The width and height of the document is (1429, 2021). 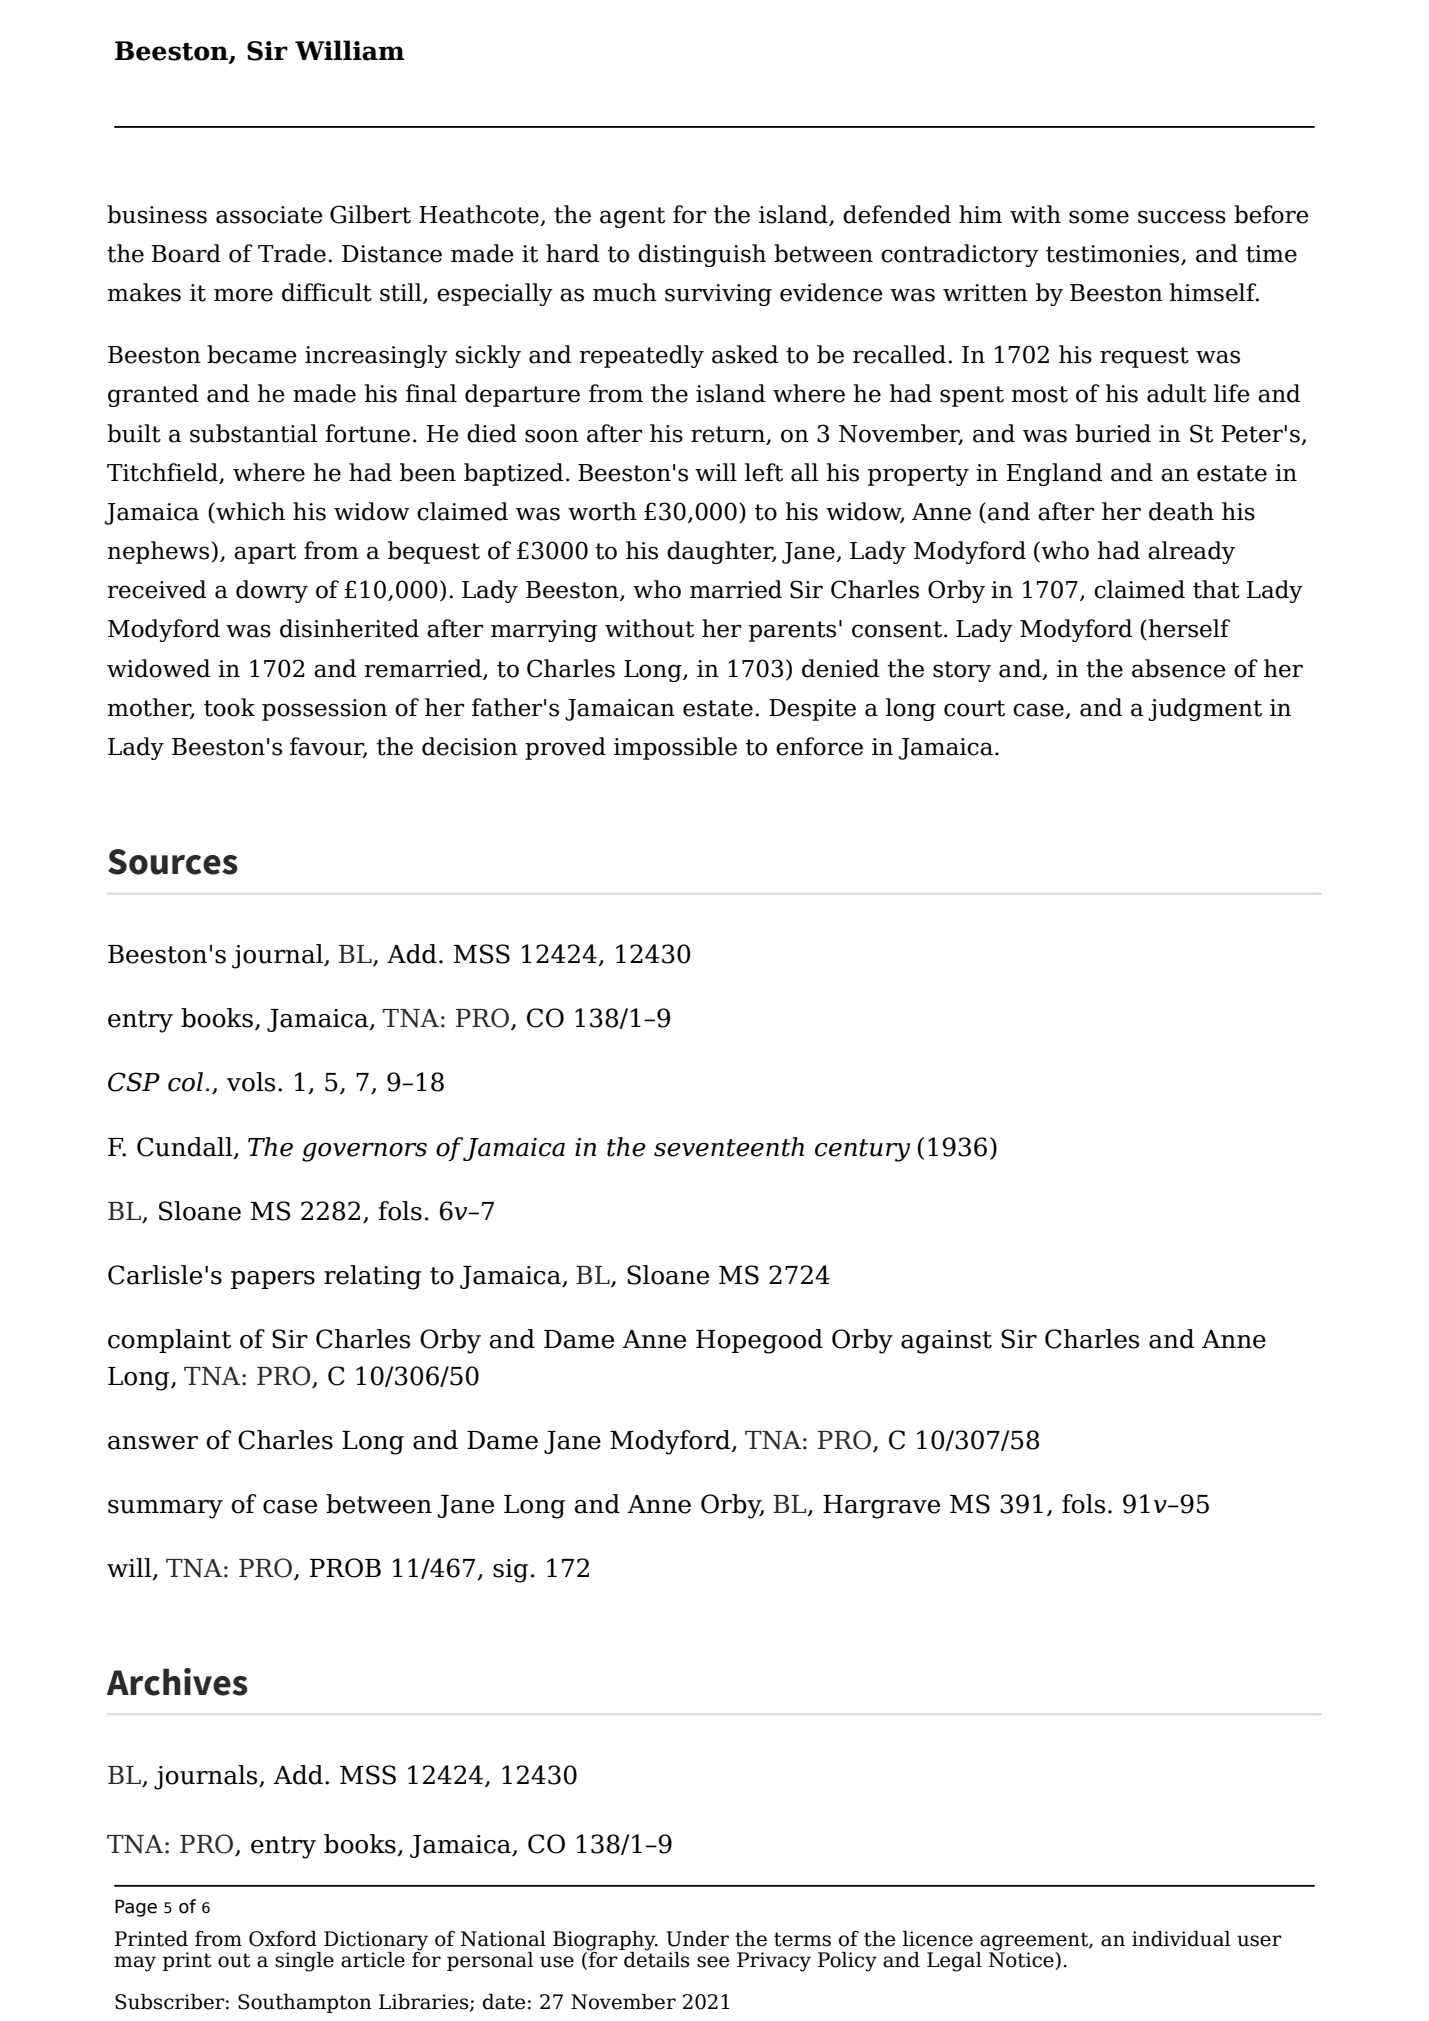 I want to click on testimonies, so click(x=1114, y=255).
